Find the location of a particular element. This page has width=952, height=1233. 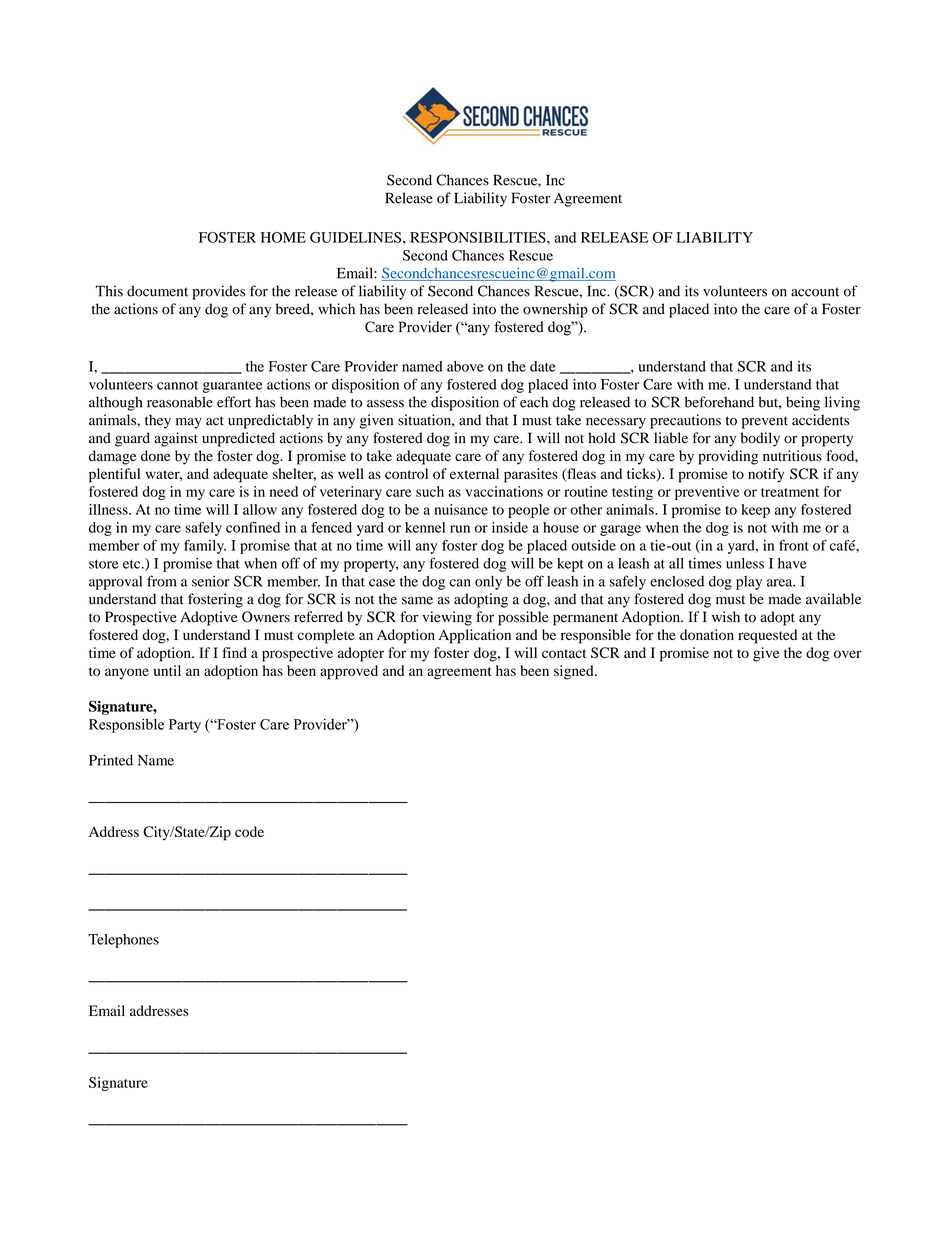

notify is located at coordinates (766, 475).
